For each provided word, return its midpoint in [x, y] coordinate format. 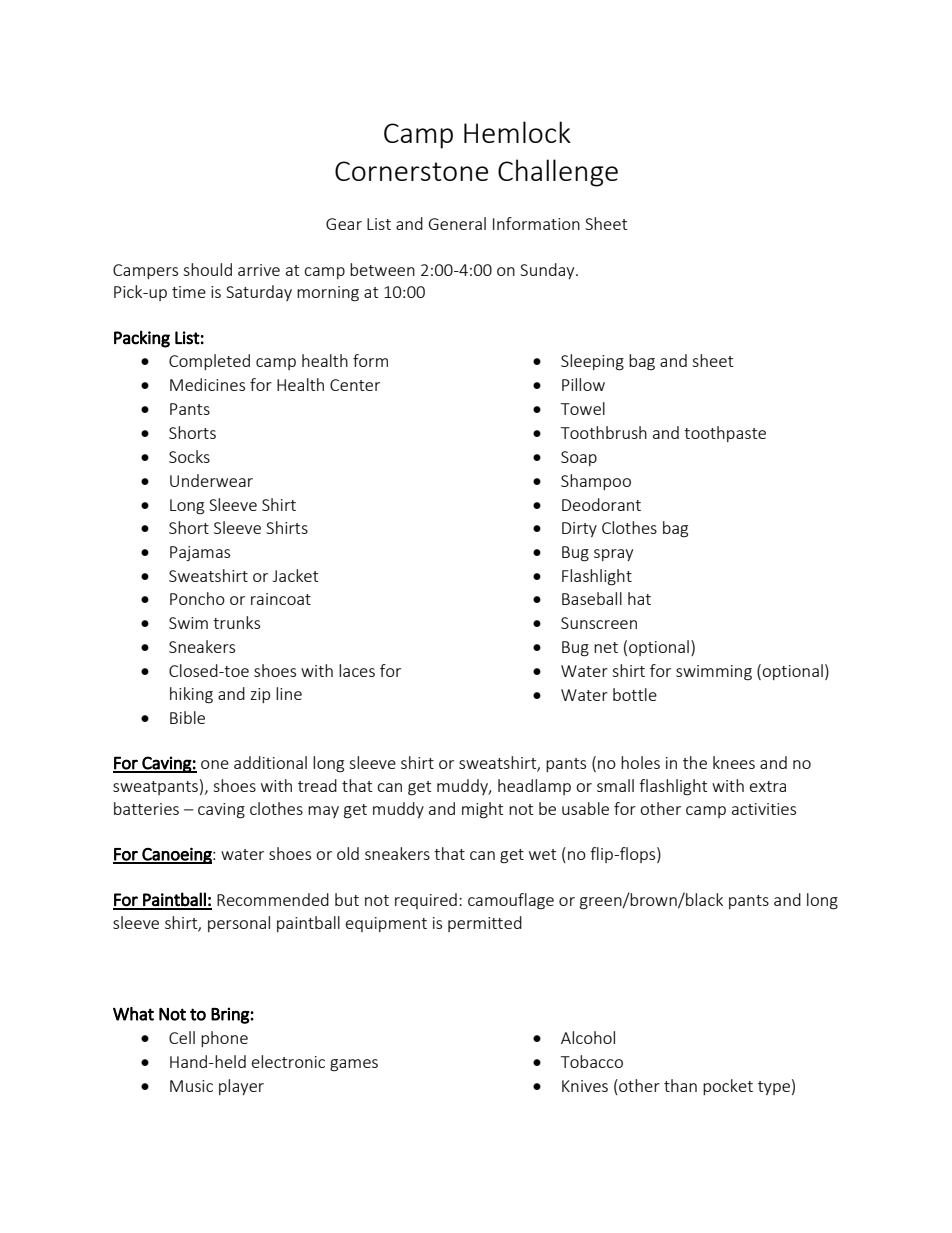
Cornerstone [411, 171]
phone [224, 1039]
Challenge [558, 173]
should [207, 269]
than [680, 1085]
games [354, 1065]
